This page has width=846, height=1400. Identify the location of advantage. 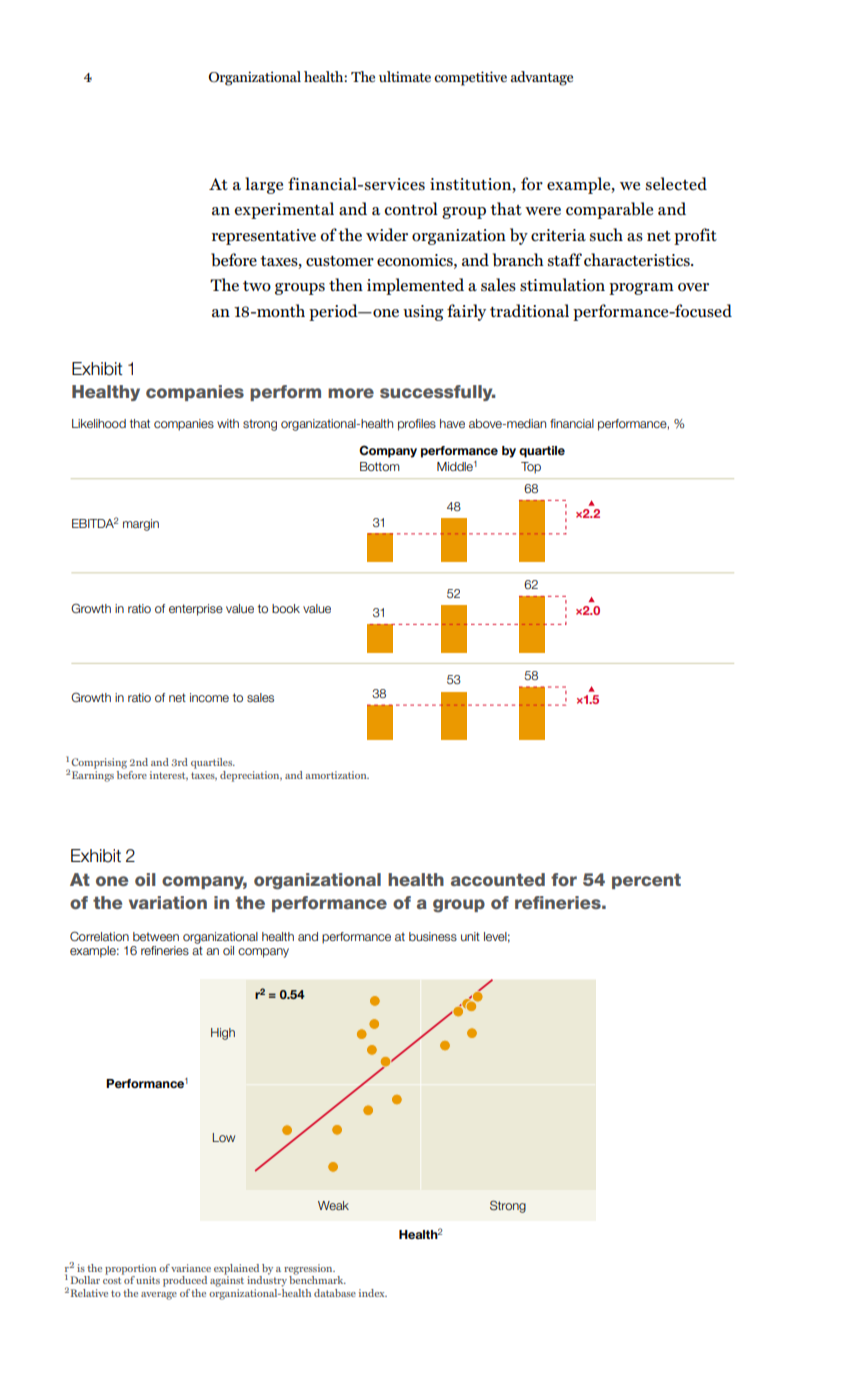
(542, 78).
